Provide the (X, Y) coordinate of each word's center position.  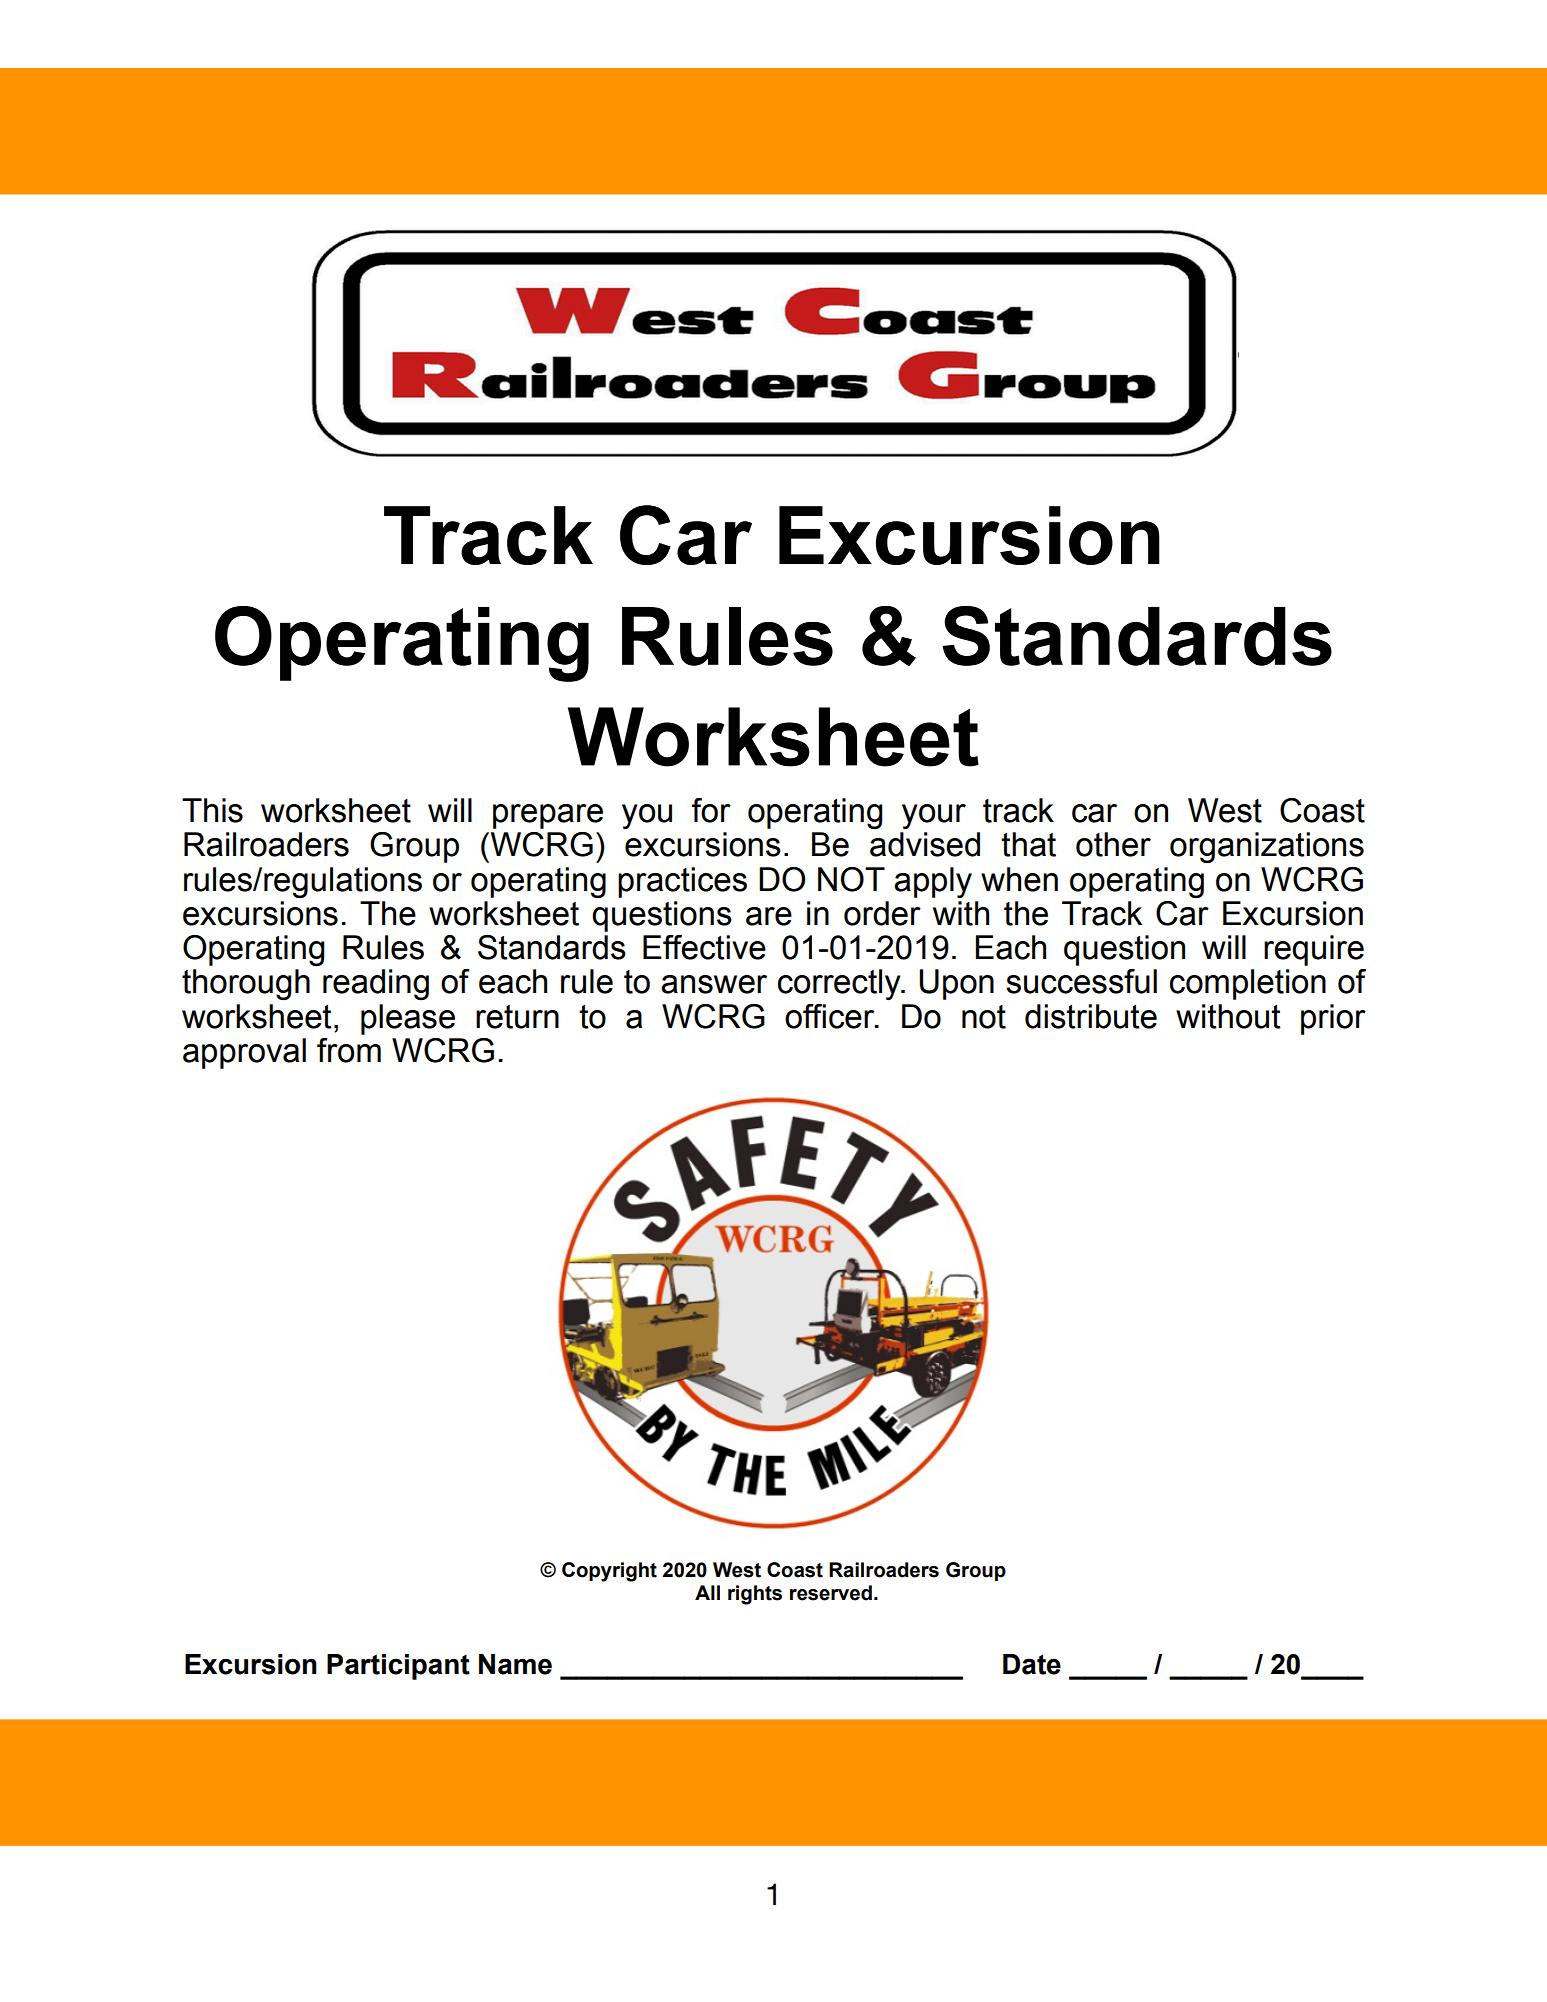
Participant (398, 1667)
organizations (1267, 848)
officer (831, 1016)
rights (755, 1595)
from (349, 1050)
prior (1333, 1019)
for (711, 810)
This (212, 810)
